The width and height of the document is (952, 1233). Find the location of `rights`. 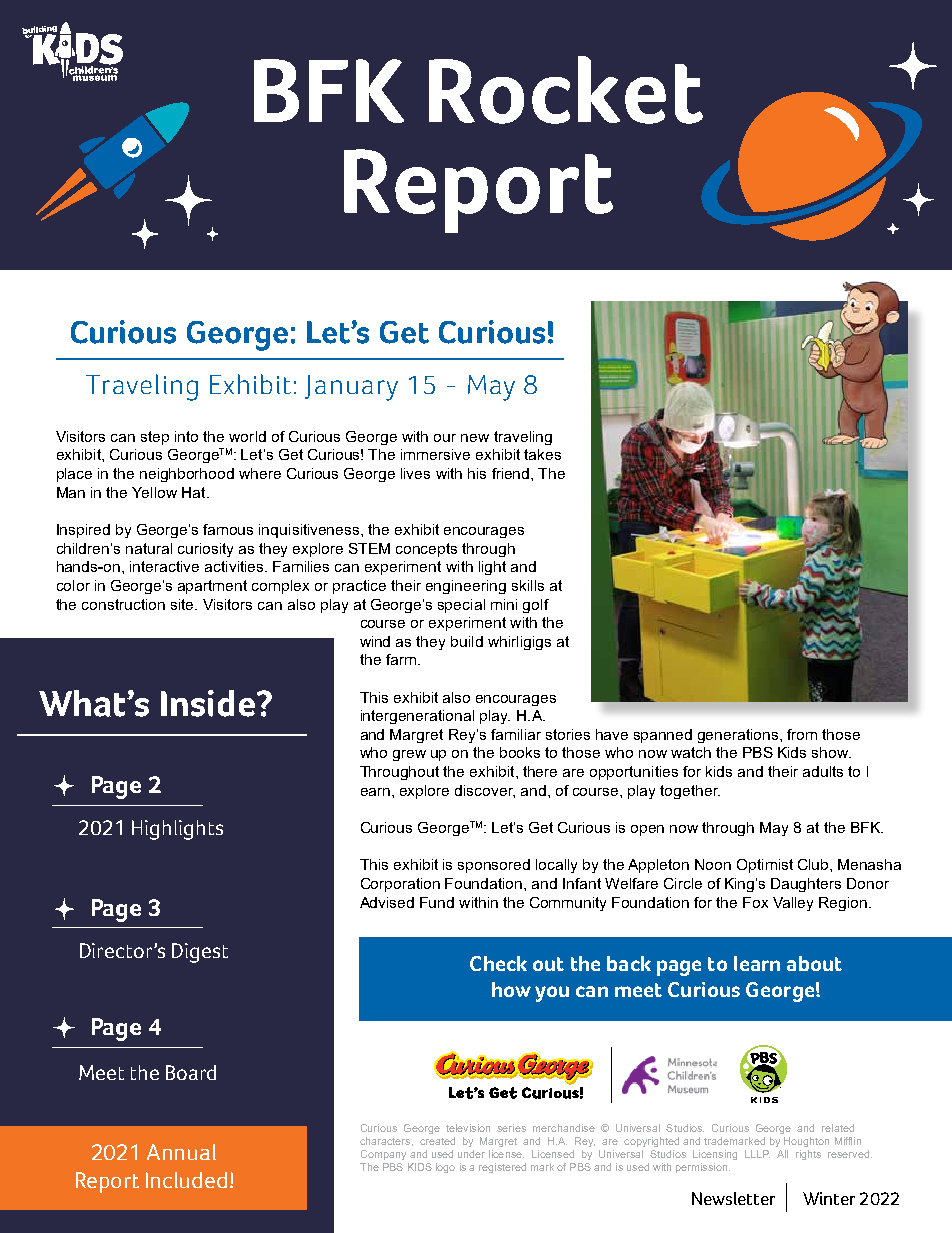

rights is located at coordinates (808, 1155).
